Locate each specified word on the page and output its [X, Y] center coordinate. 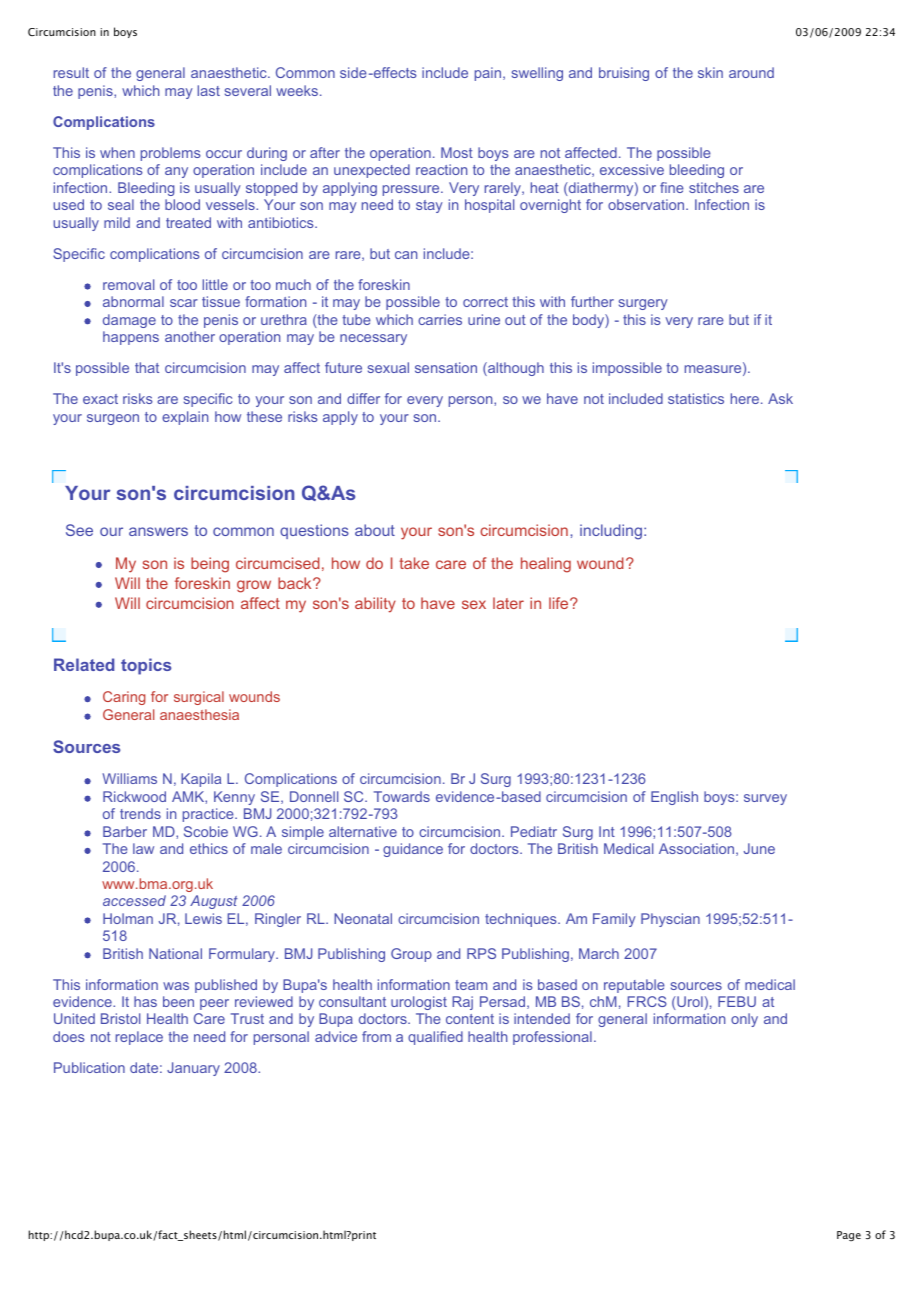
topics [146, 666]
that [147, 367]
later [508, 603]
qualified [435, 1038]
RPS [481, 953]
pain [488, 74]
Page [849, 1236]
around [751, 72]
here [746, 398]
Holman [128, 918]
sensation [446, 367]
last [209, 90]
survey [765, 799]
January [193, 1069]
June [759, 848]
